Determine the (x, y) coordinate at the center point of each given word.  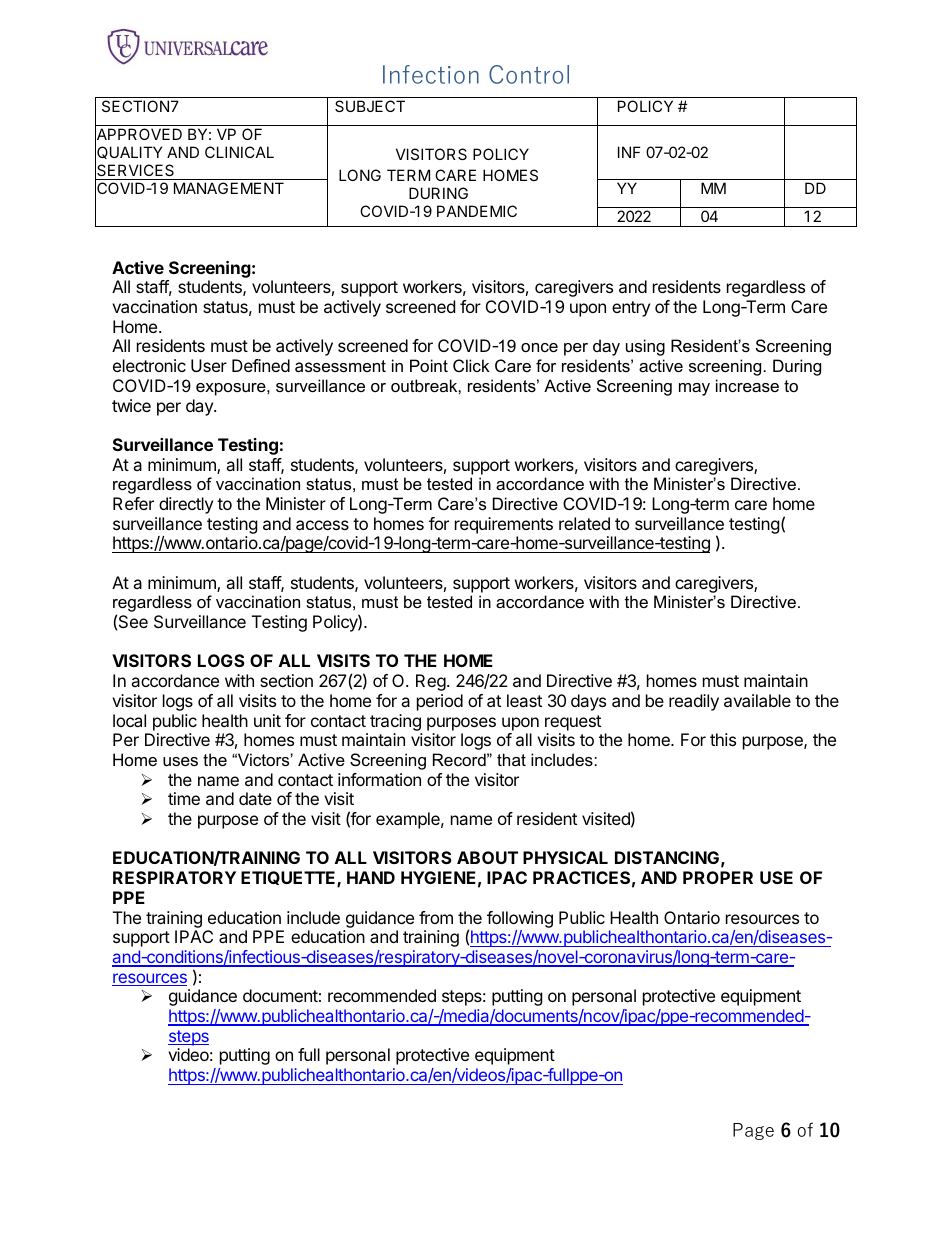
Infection (431, 74)
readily (694, 702)
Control (529, 74)
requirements (504, 525)
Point (429, 365)
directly (186, 505)
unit (267, 720)
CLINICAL (239, 152)
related (584, 523)
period (440, 702)
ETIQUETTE (289, 879)
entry (631, 309)
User (209, 365)
